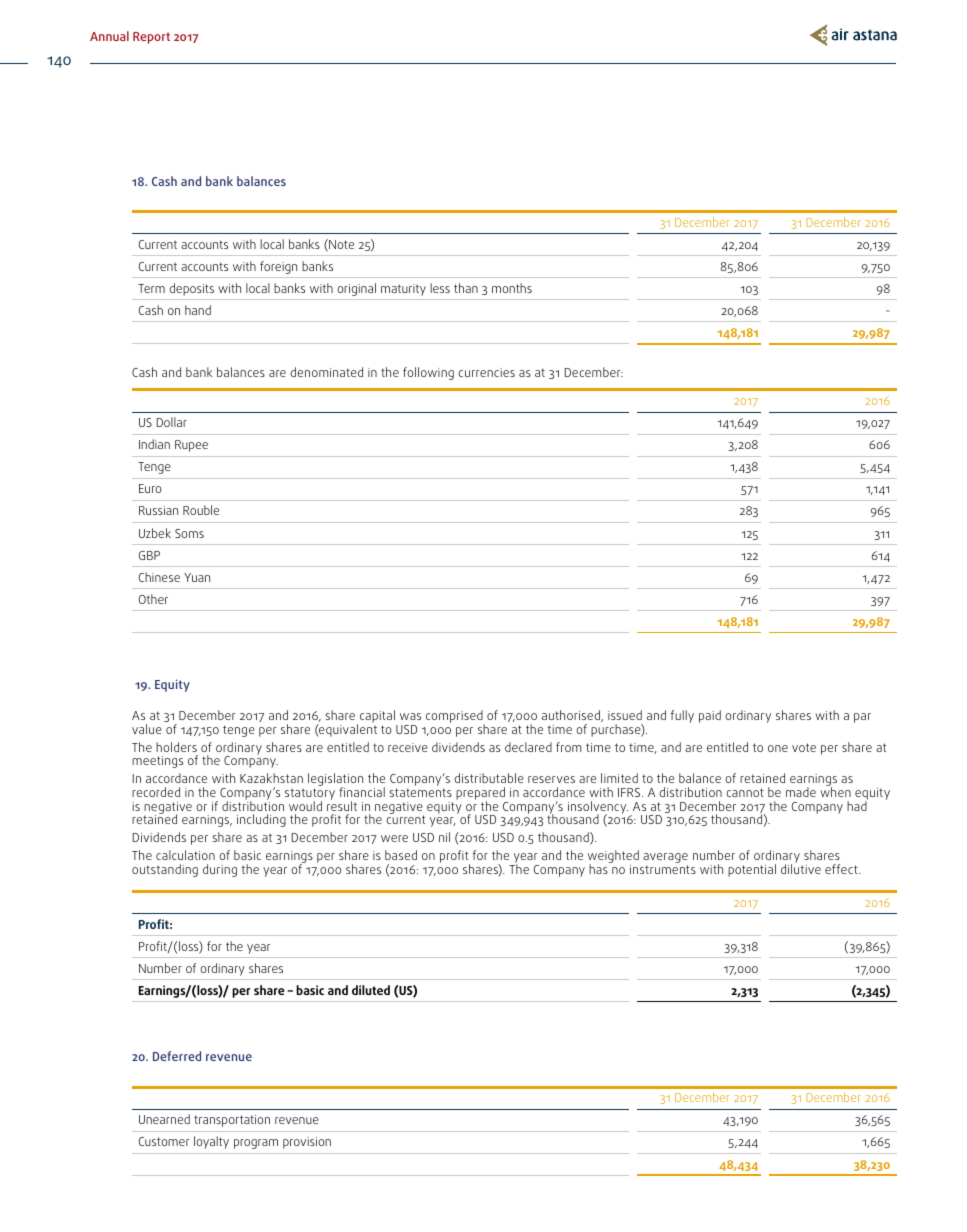  Describe the element at coordinates (307, 1143) in the screenshot. I see `provision` at that location.
